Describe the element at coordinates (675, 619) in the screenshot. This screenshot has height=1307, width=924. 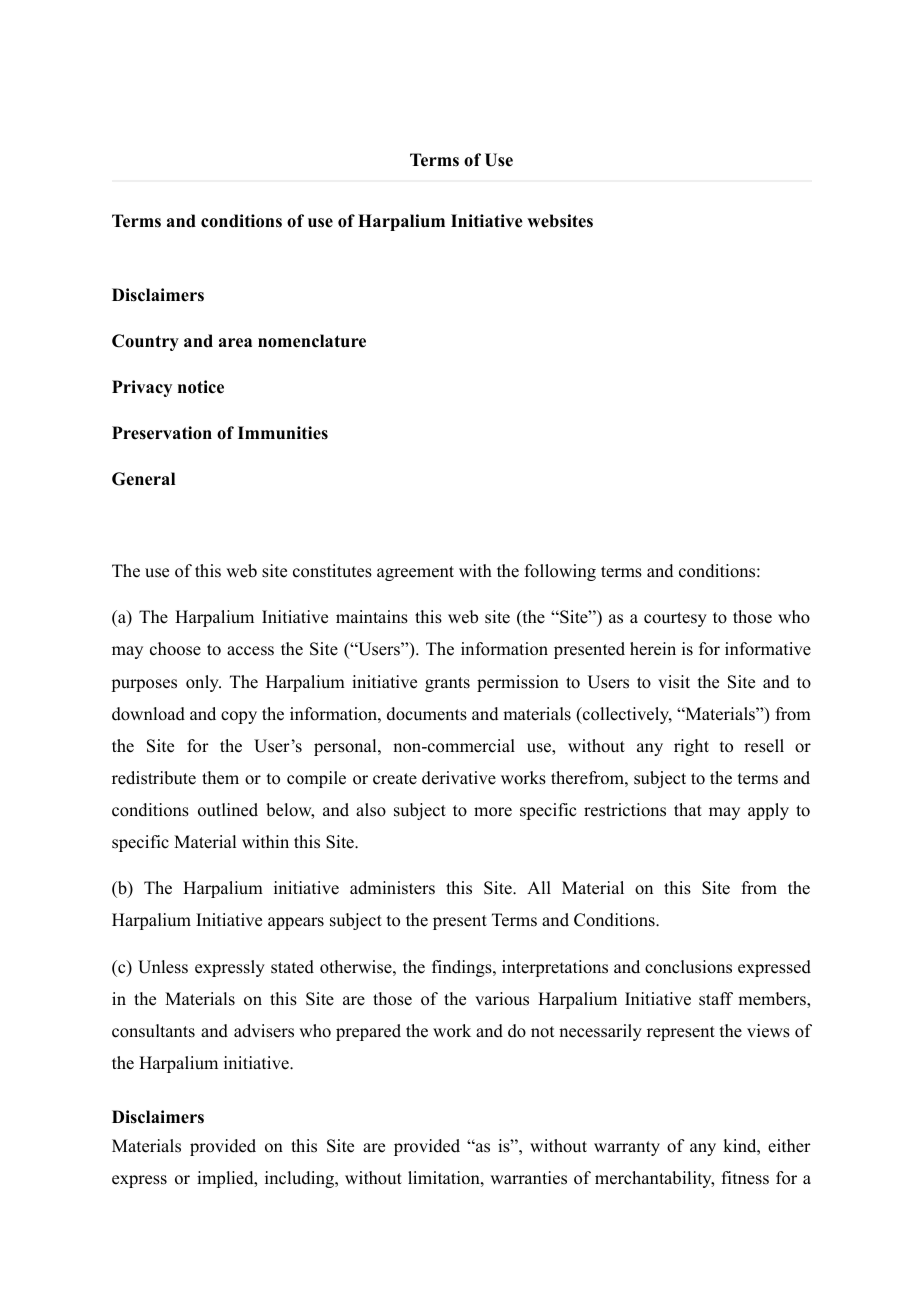
I see `courtesy` at that location.
